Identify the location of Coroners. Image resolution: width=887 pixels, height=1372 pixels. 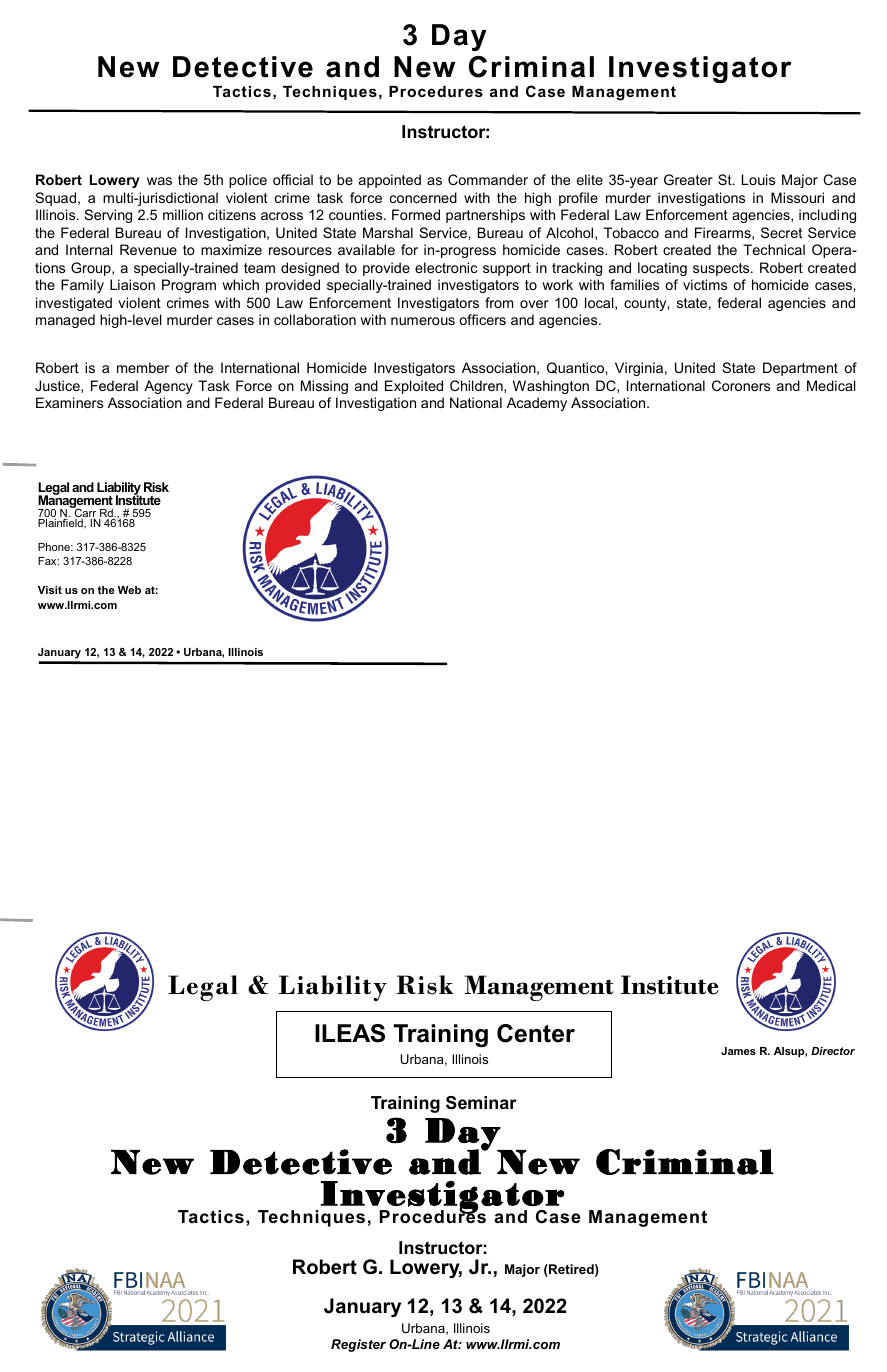
(741, 385).
